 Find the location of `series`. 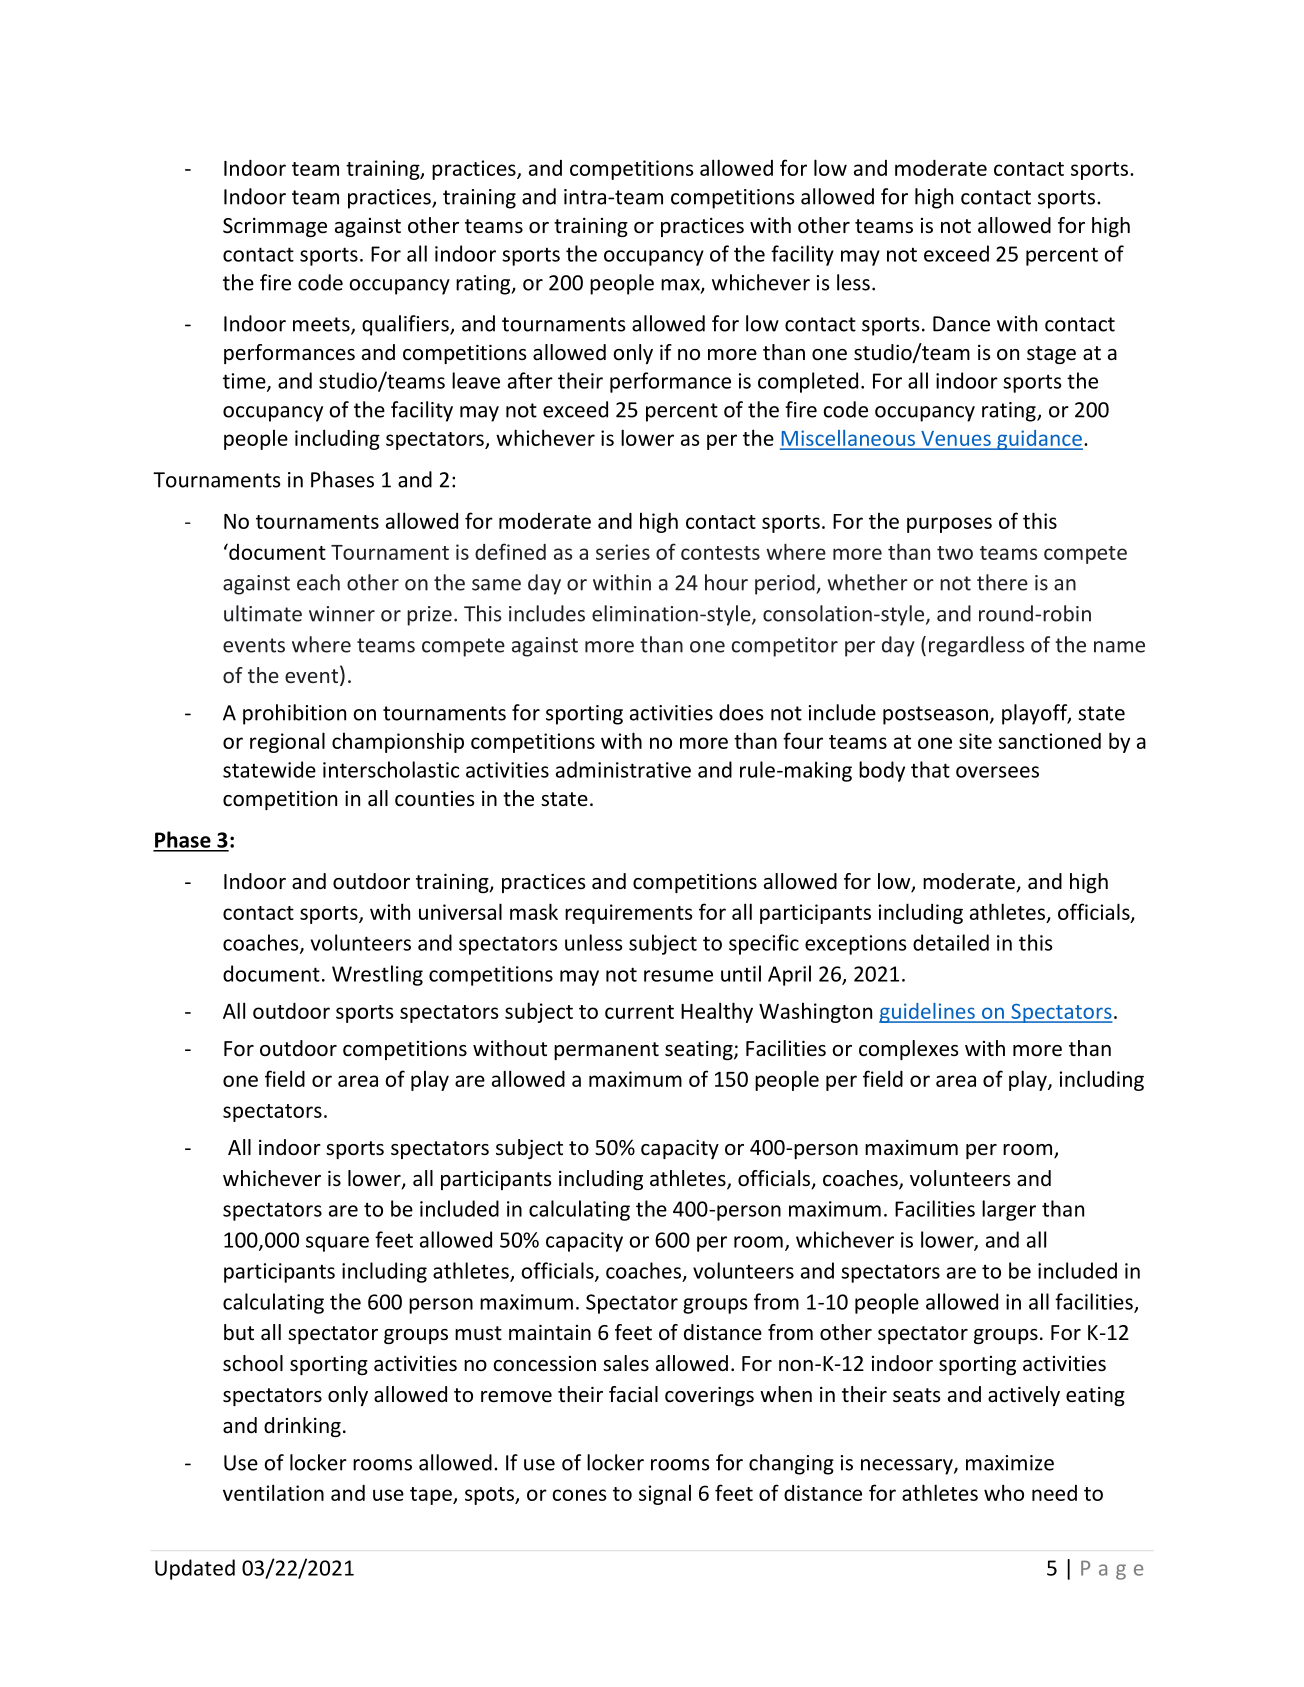

series is located at coordinates (623, 552).
